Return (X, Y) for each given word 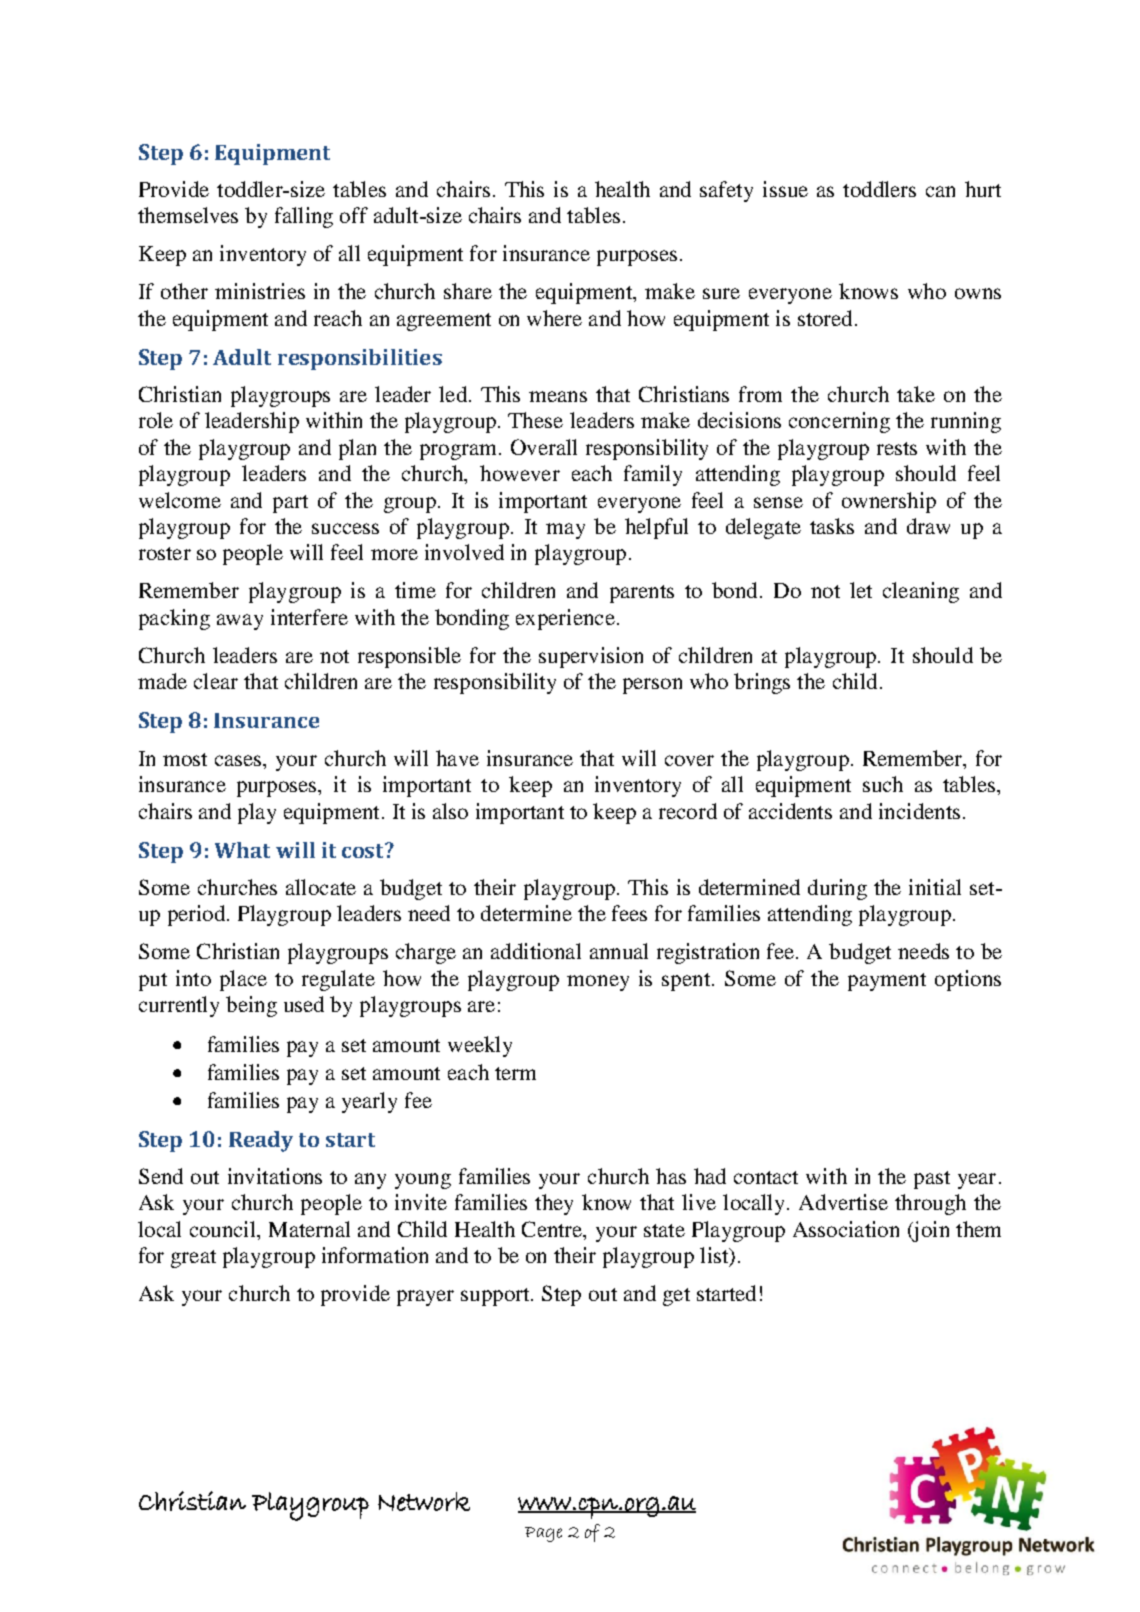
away (240, 622)
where (554, 318)
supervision (591, 657)
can (940, 191)
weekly (480, 1046)
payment (887, 982)
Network (424, 1501)
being (251, 1006)
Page (543, 1534)
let (861, 590)
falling (304, 217)
